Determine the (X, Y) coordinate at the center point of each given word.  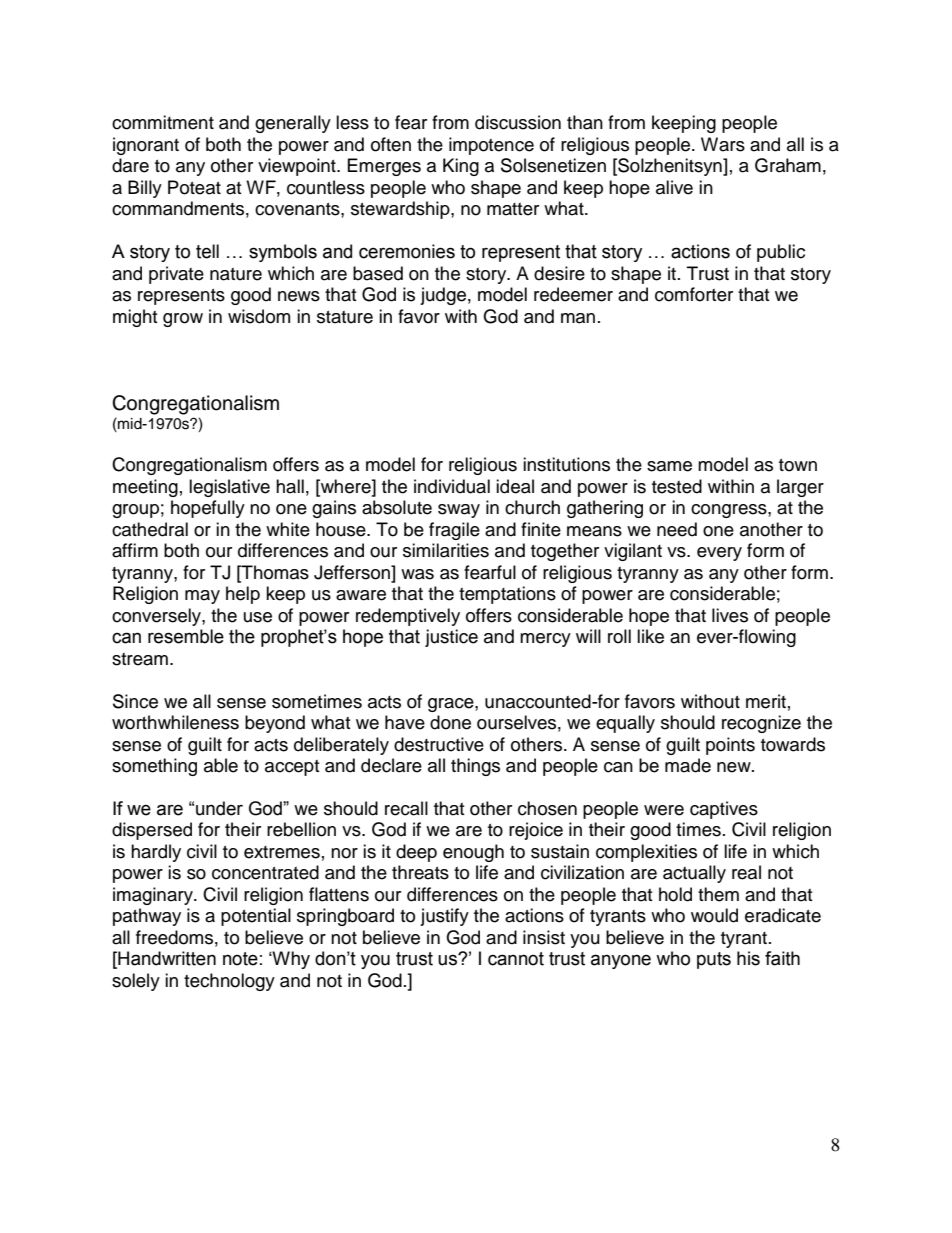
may (202, 597)
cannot (516, 959)
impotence (491, 146)
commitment (163, 122)
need (677, 529)
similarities (446, 550)
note (240, 959)
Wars (723, 144)
